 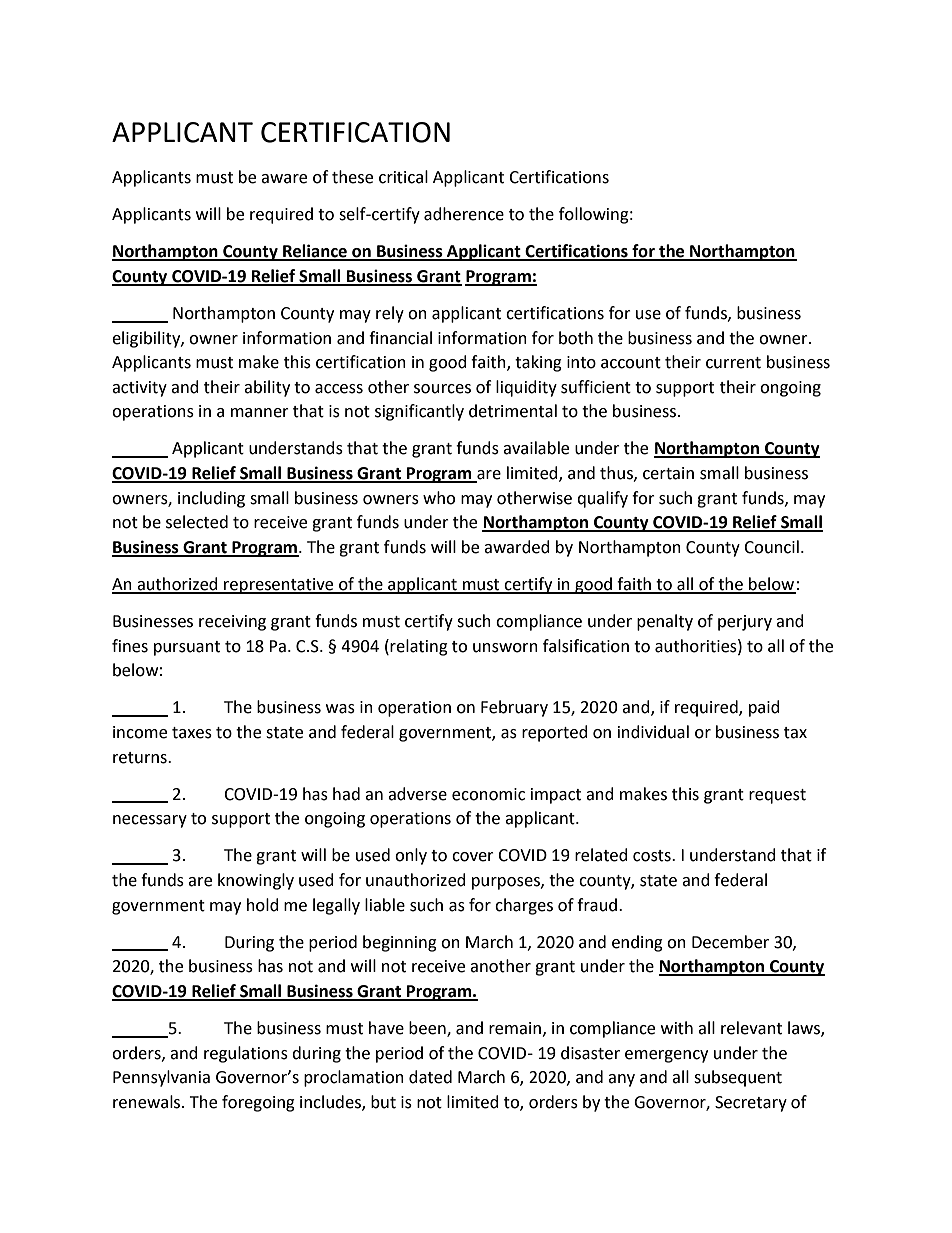 I want to click on manner, so click(x=260, y=413).
